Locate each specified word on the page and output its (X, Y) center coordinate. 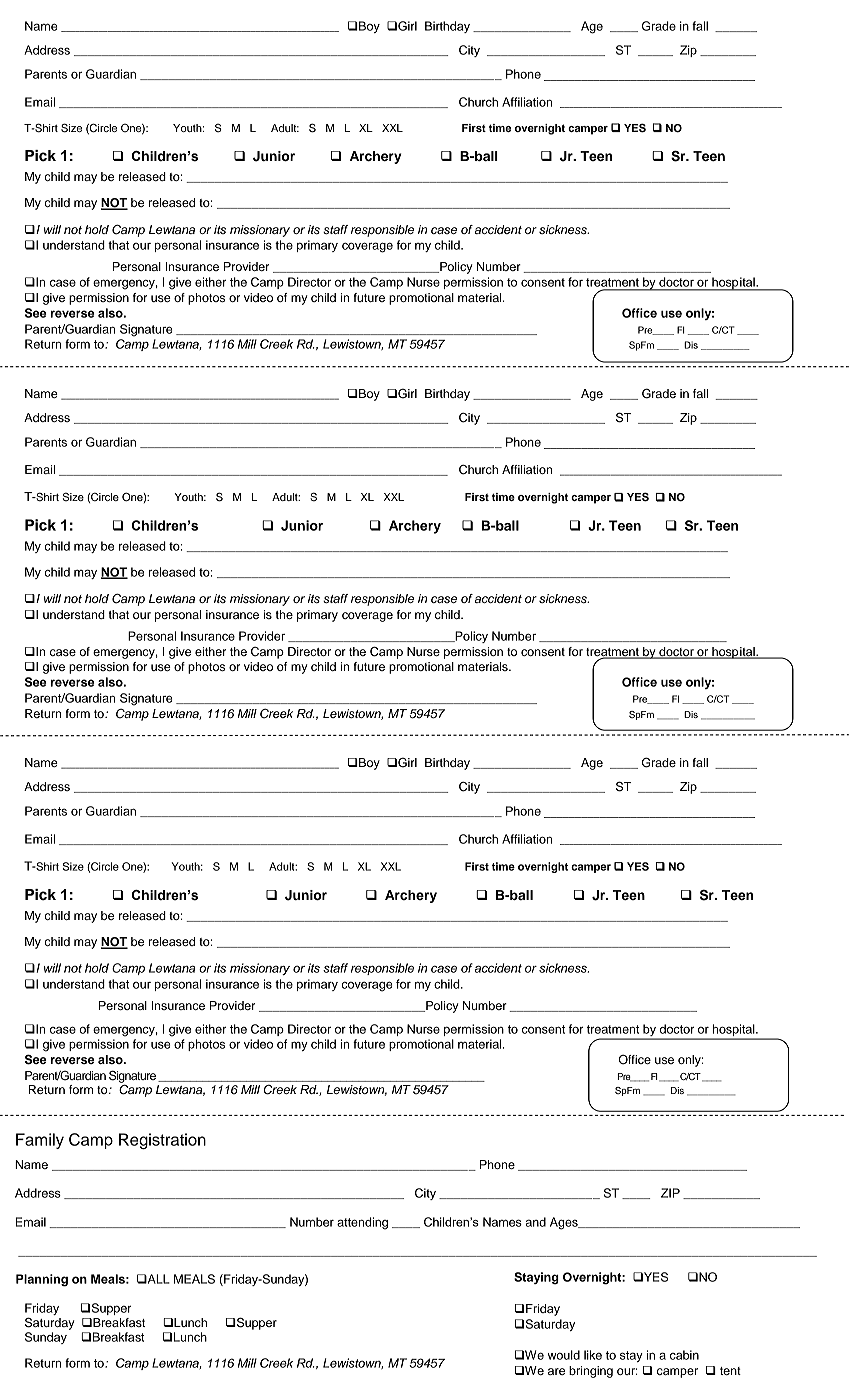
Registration (162, 1141)
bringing (591, 1372)
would (563, 1355)
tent (730, 1371)
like (593, 1355)
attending (362, 1223)
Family (40, 1141)
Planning (42, 1280)
